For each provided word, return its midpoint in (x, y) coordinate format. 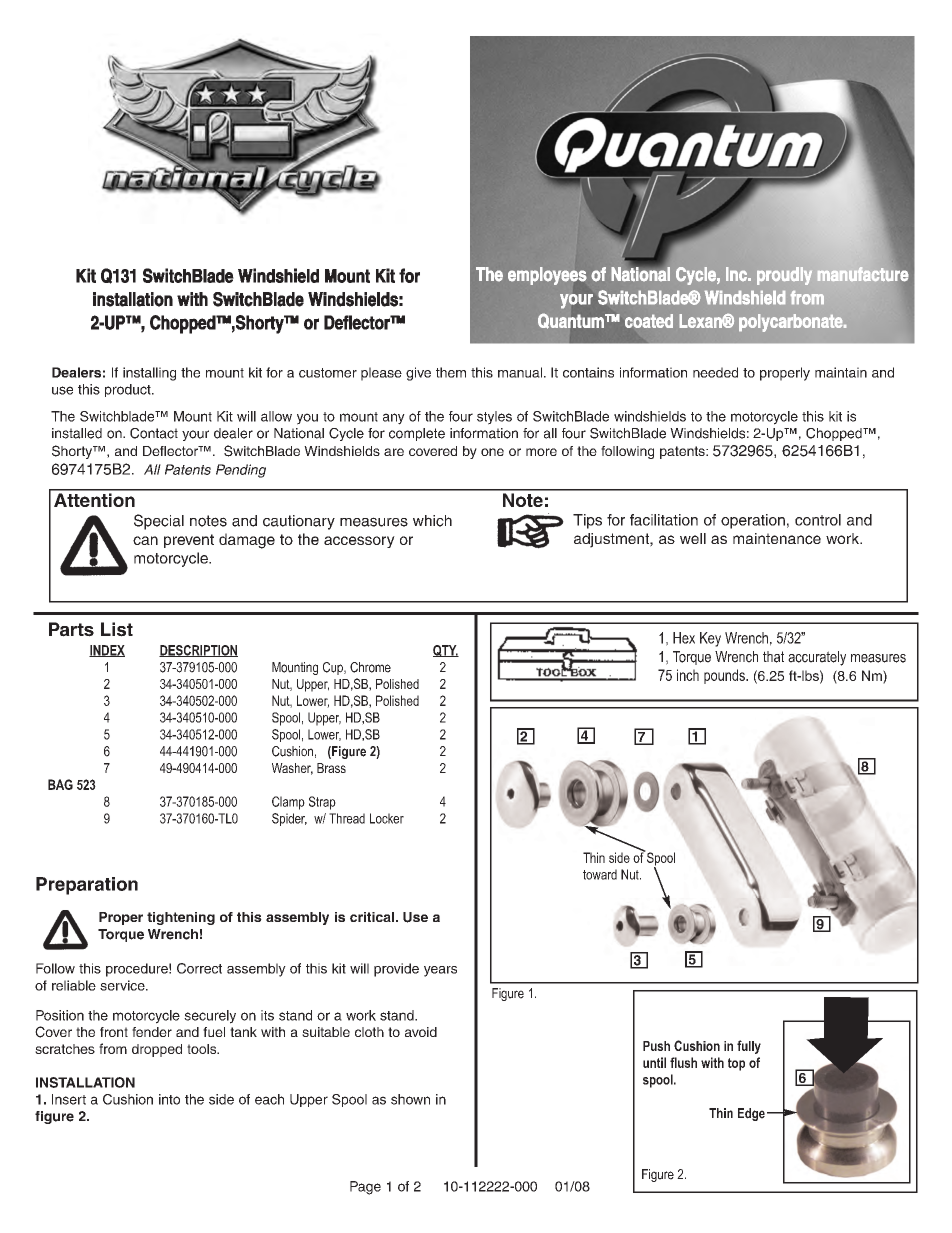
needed (715, 372)
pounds (725, 676)
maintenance (777, 539)
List (117, 629)
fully (749, 1047)
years (440, 971)
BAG (60, 784)
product (129, 390)
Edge (751, 1114)
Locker (387, 818)
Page (365, 1188)
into (169, 1099)
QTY (446, 651)
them (451, 372)
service (123, 985)
